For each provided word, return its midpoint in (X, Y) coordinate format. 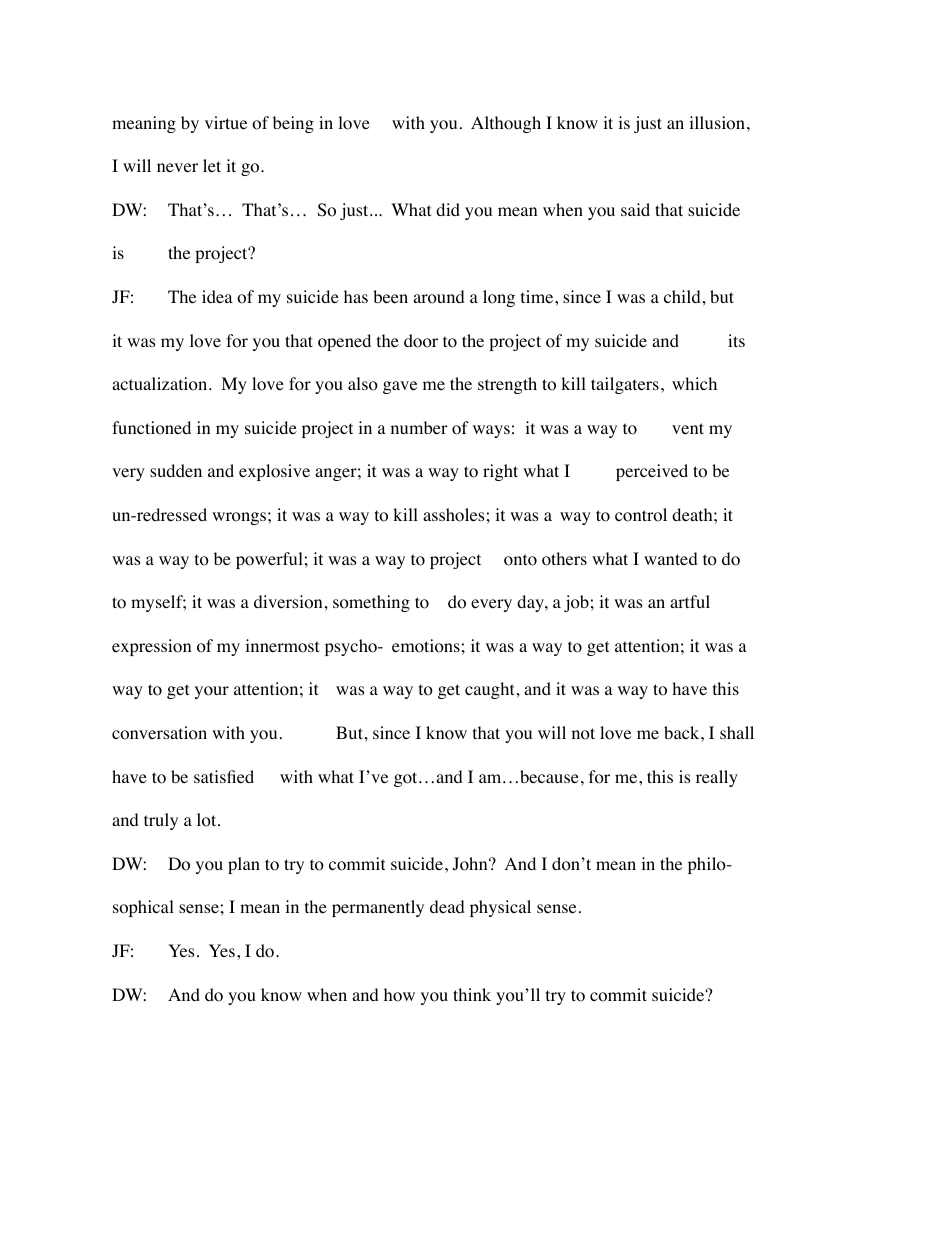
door (421, 341)
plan (244, 865)
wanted (671, 558)
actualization (161, 384)
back (683, 732)
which (694, 383)
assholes (454, 515)
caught (489, 690)
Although (506, 124)
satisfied (224, 776)
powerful (269, 560)
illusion (717, 123)
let (212, 165)
